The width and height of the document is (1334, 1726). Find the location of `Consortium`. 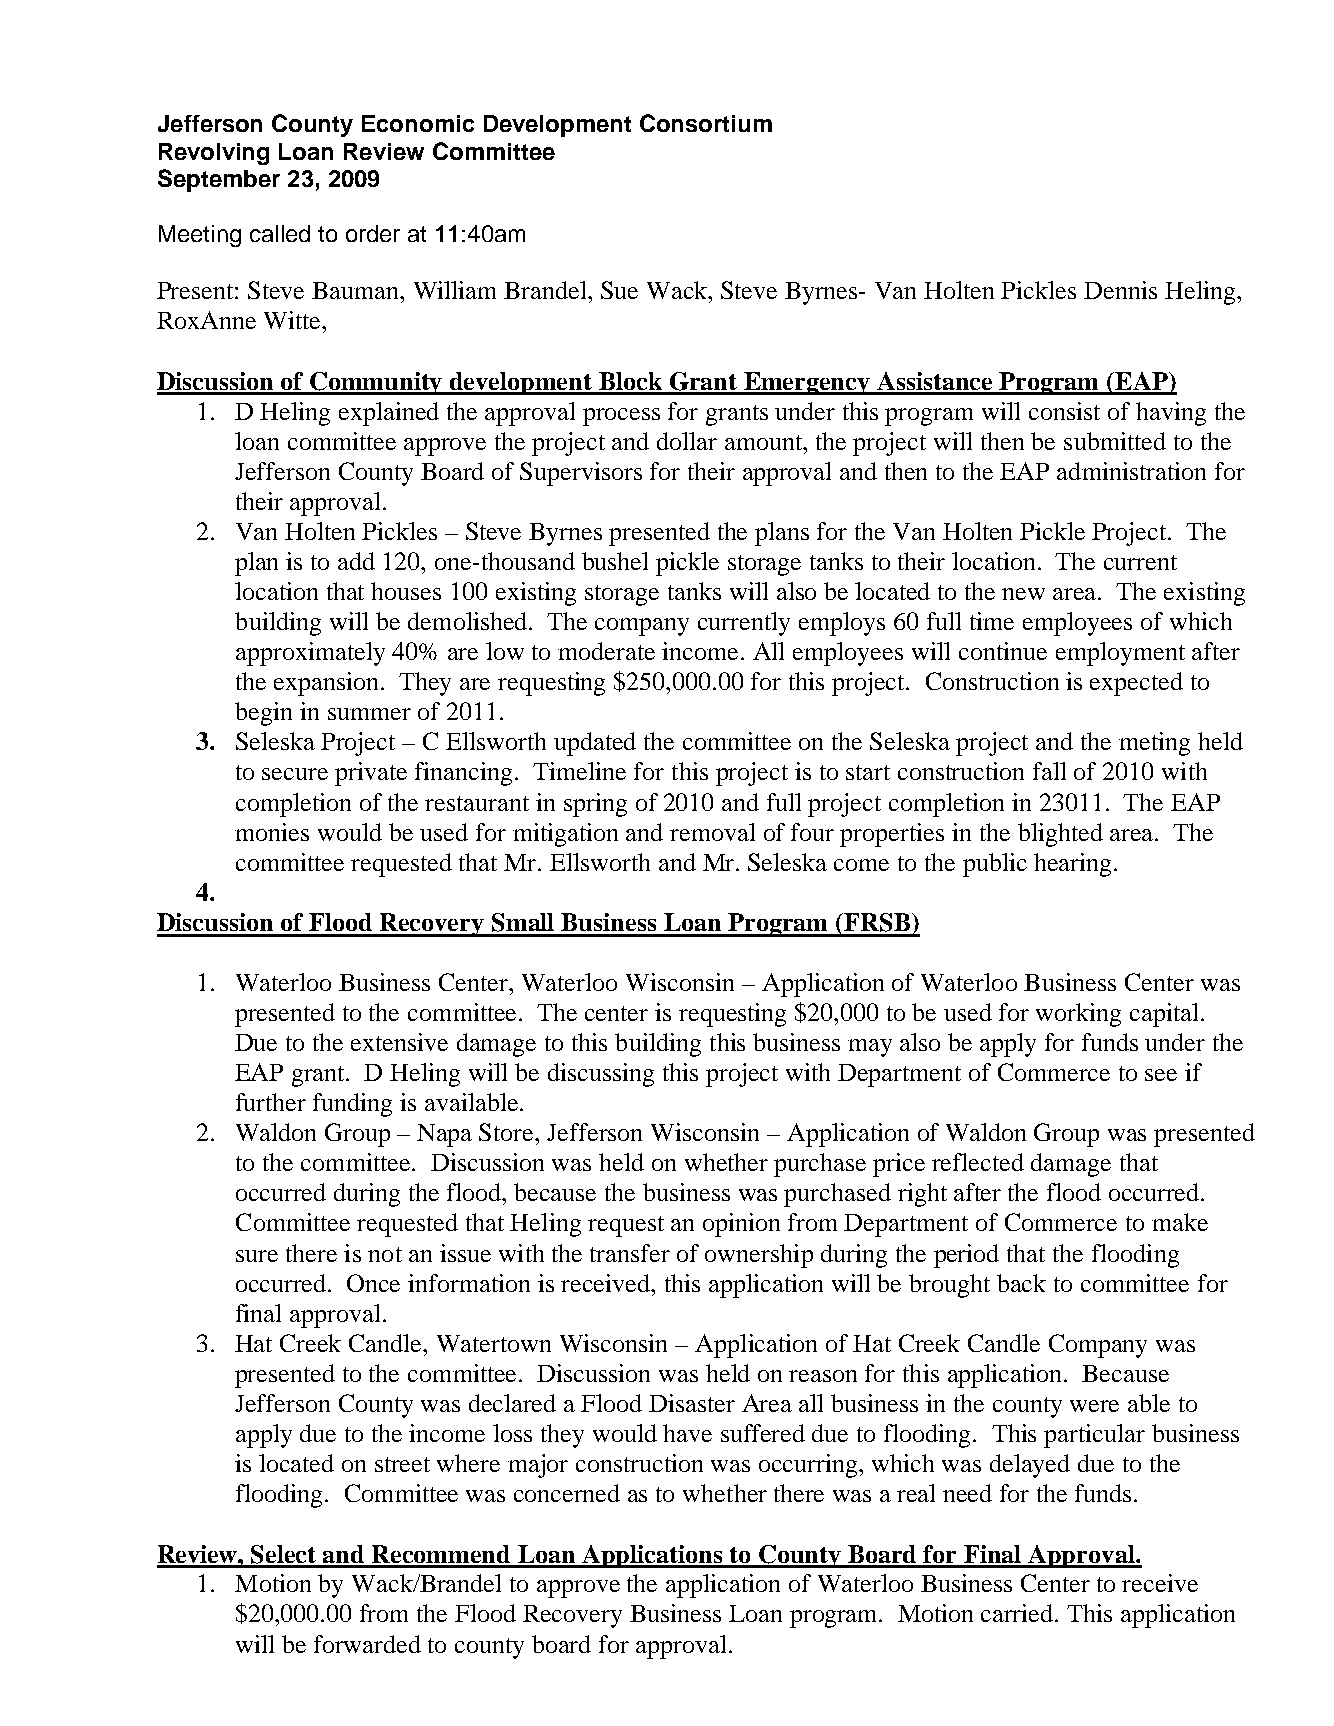

Consortium is located at coordinates (706, 123).
